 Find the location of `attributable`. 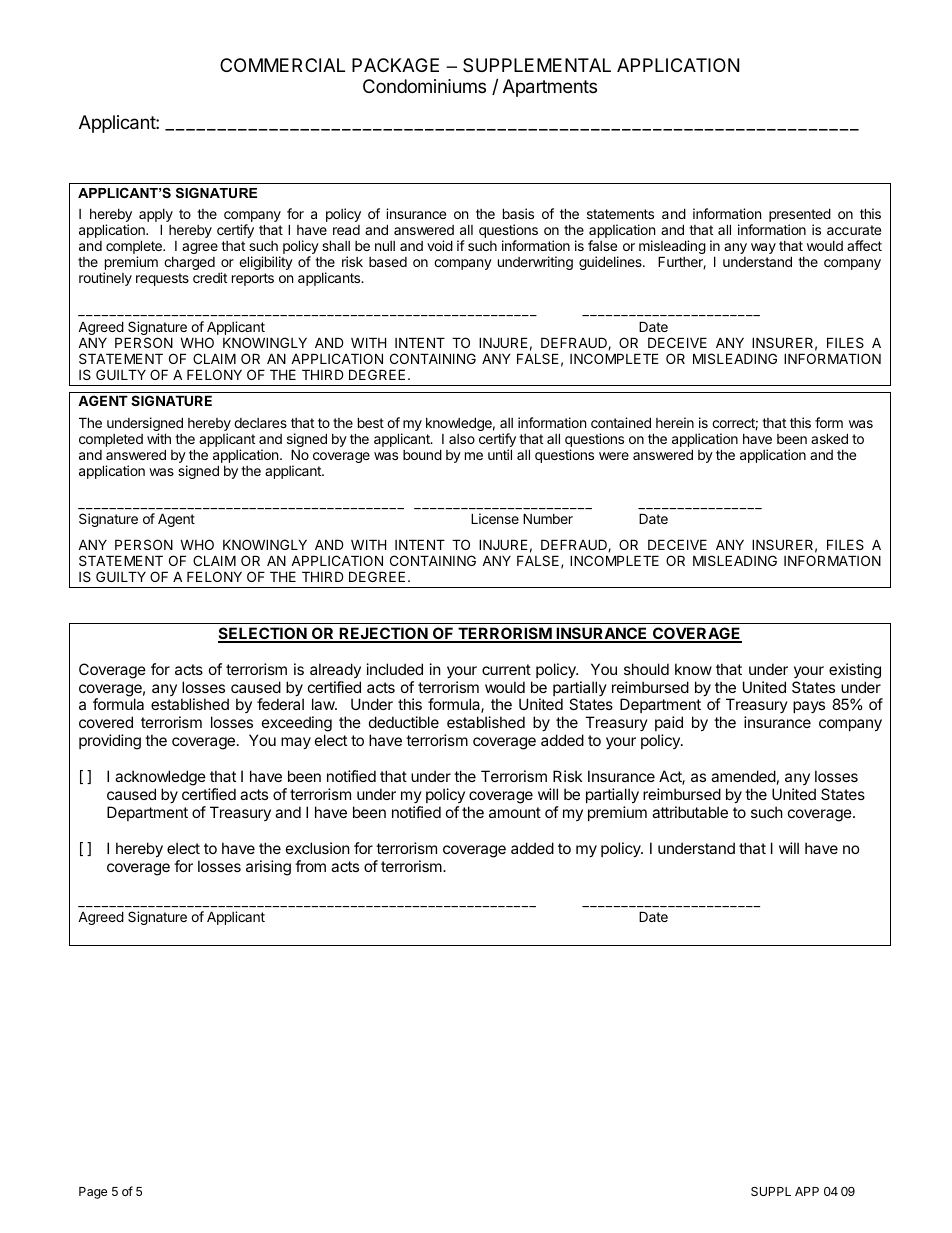

attributable is located at coordinates (690, 812).
